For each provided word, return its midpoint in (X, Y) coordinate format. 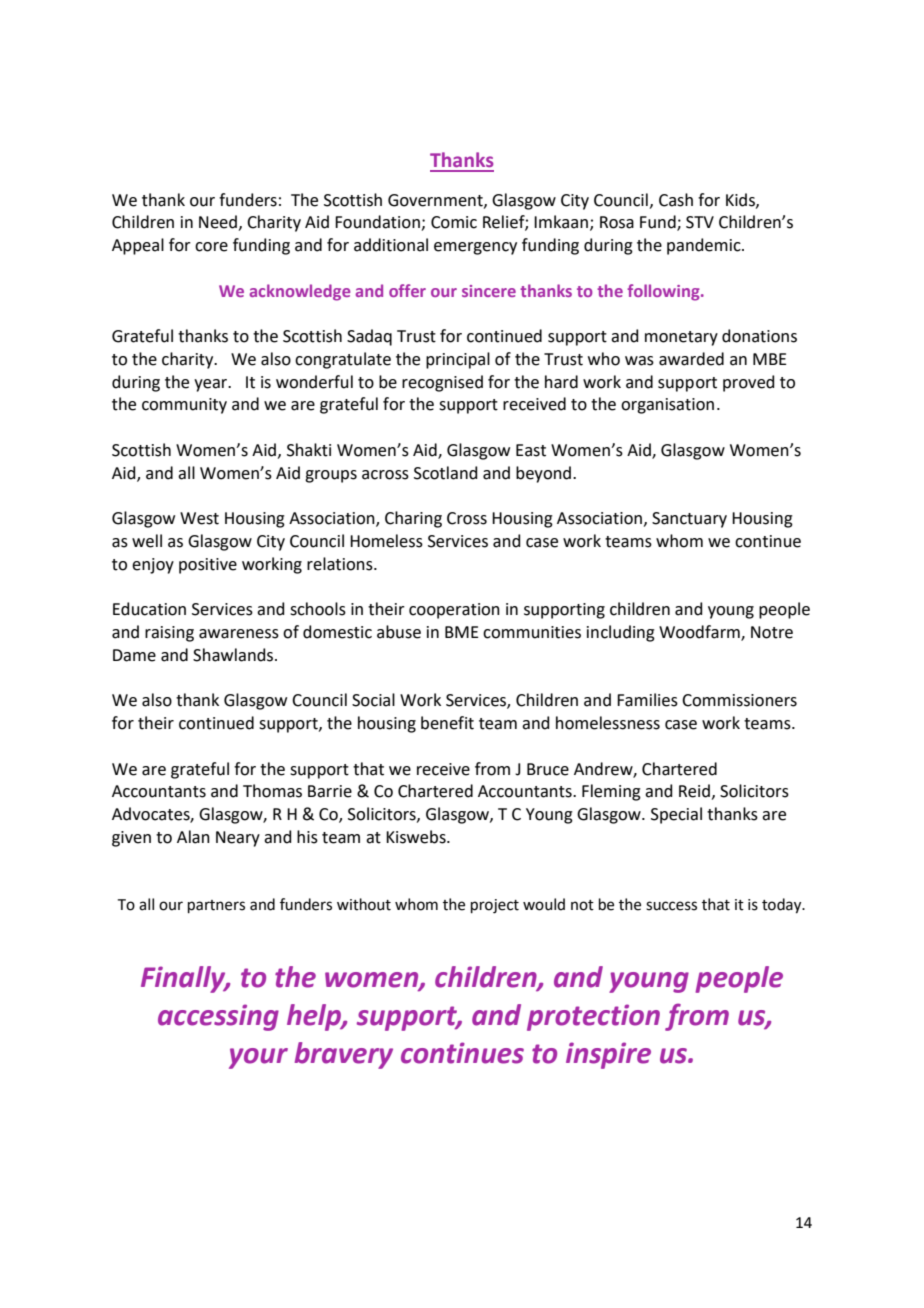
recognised (442, 383)
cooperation (454, 611)
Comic (454, 222)
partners (216, 906)
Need (218, 222)
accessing (218, 1017)
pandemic (705, 246)
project (495, 906)
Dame (134, 655)
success (671, 906)
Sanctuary (689, 520)
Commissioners (739, 700)
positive (208, 566)
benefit (447, 723)
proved (749, 383)
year (212, 385)
